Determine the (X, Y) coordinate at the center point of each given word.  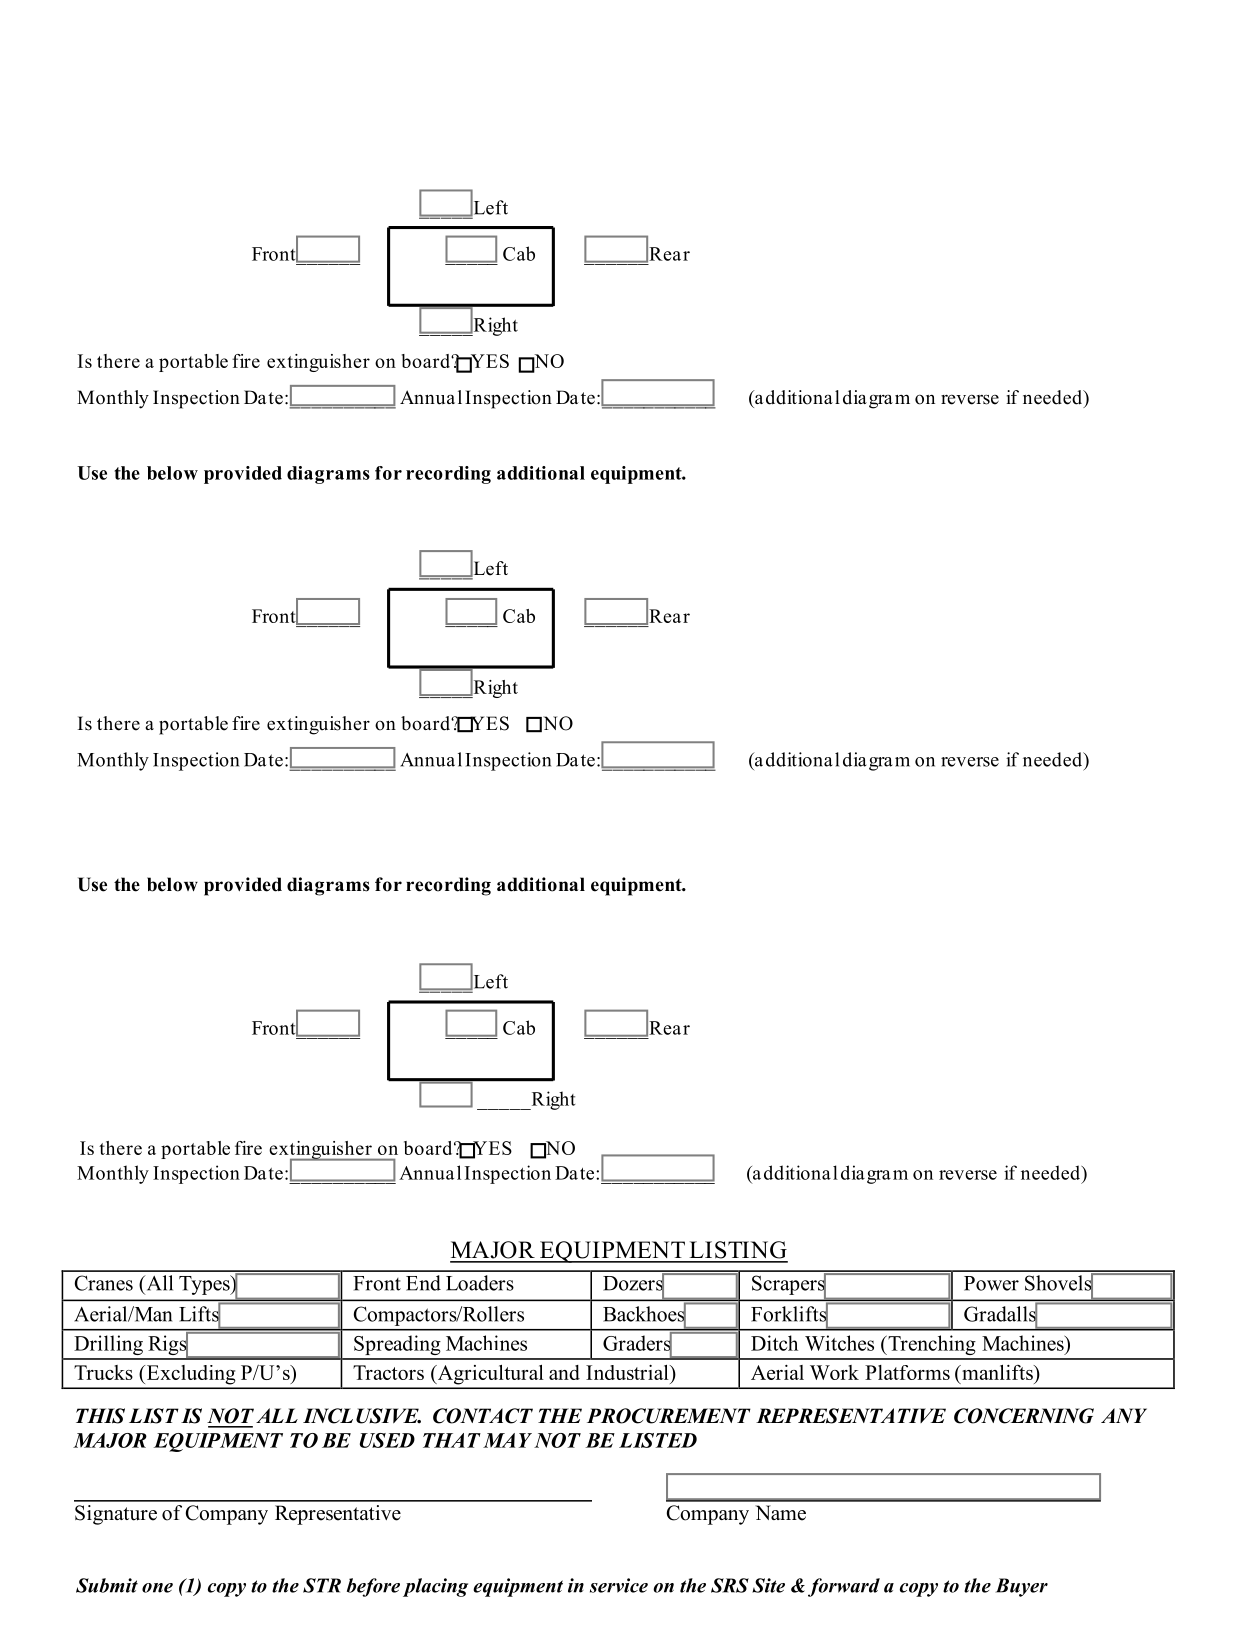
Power (991, 1283)
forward (844, 1587)
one (157, 1588)
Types (205, 1285)
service (619, 1585)
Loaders (480, 1283)
